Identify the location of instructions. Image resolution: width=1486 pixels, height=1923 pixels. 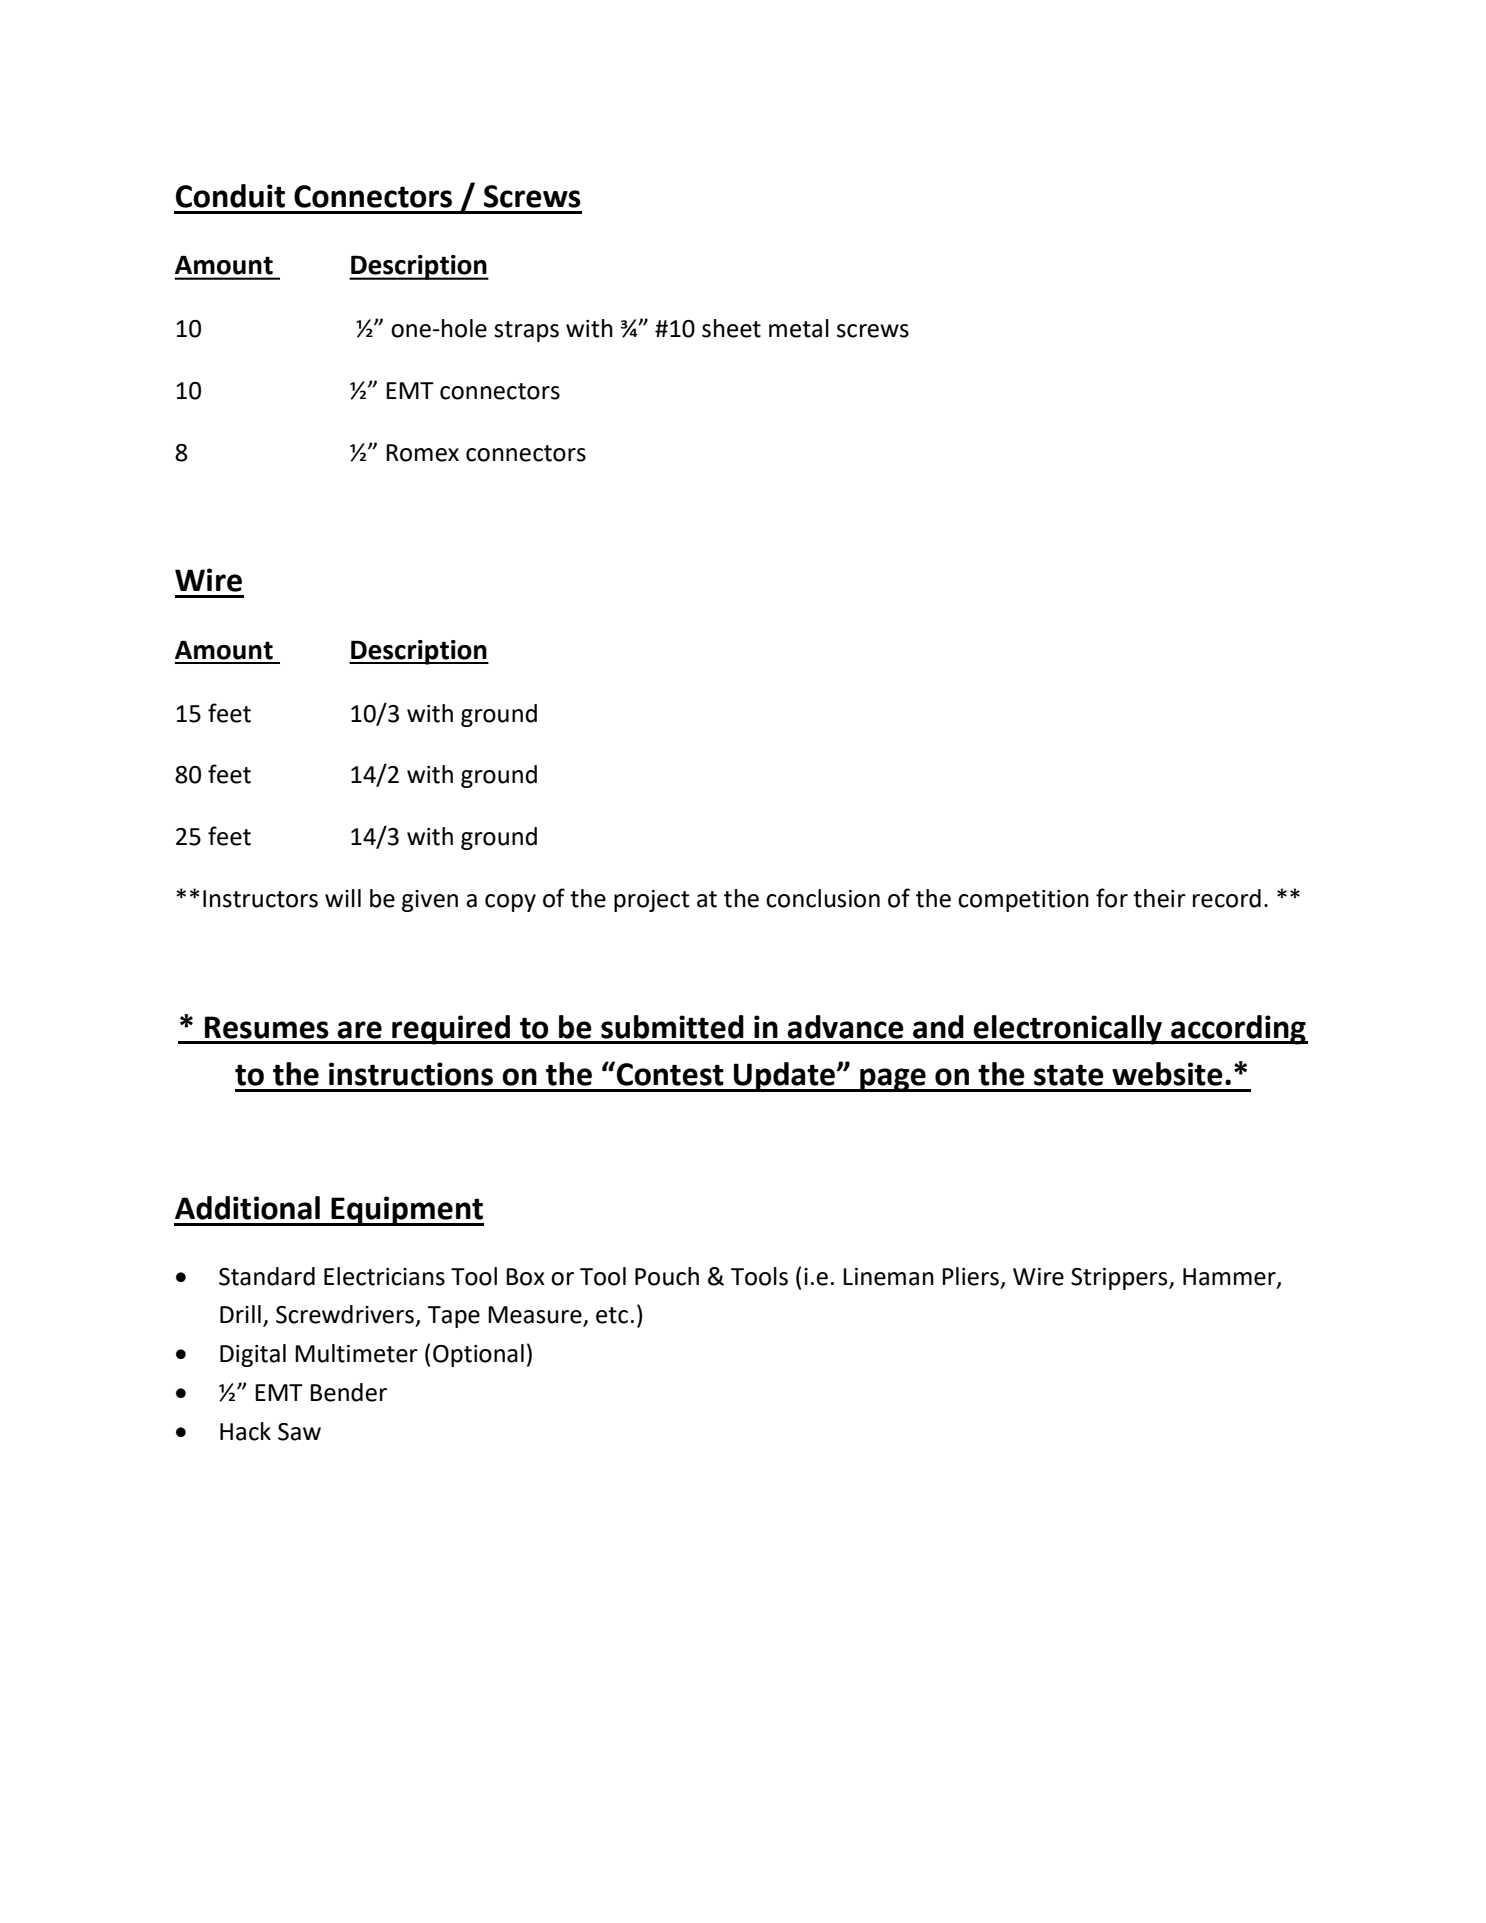
(411, 1074).
